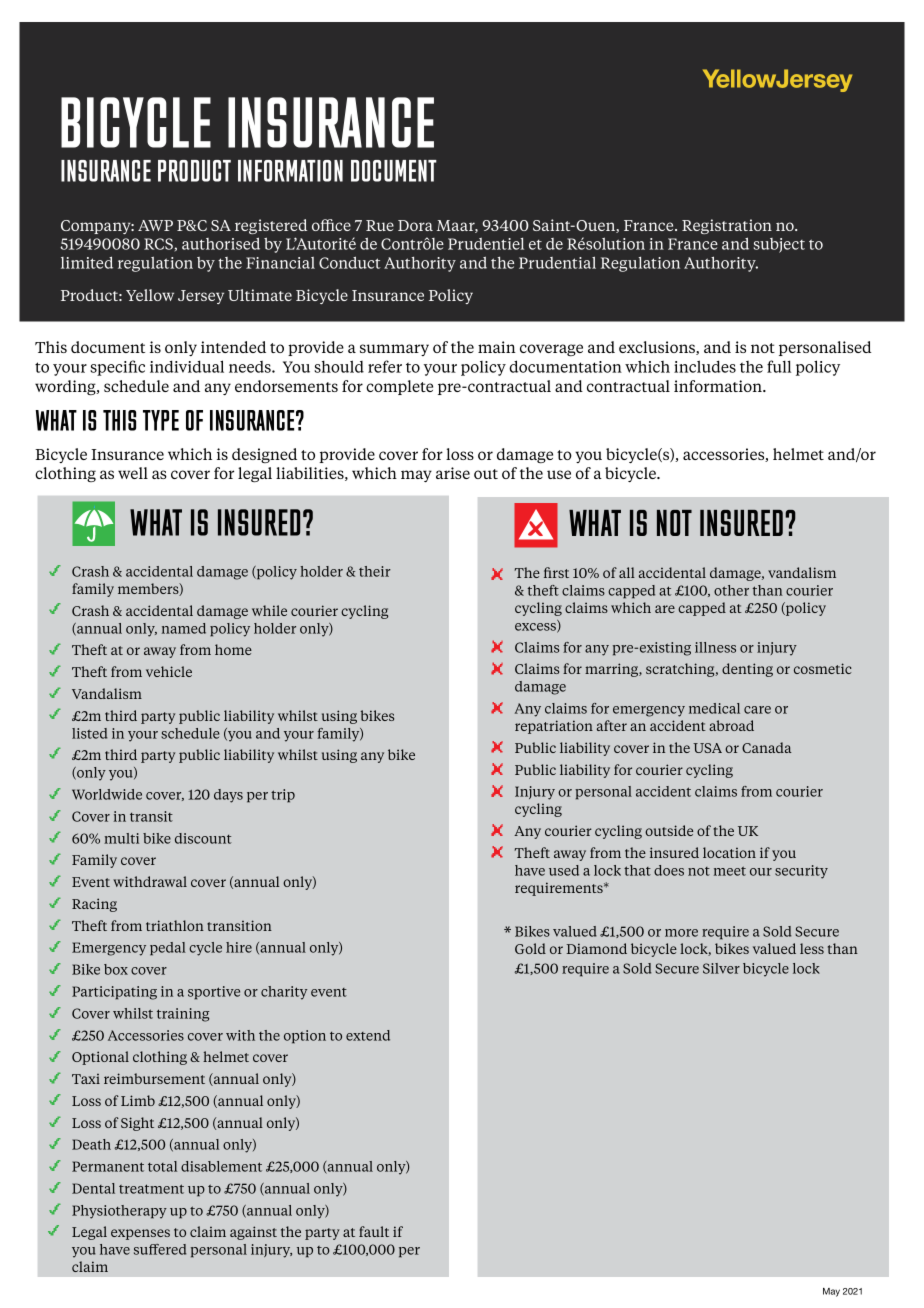  What do you see at coordinates (415, 225) in the screenshot?
I see `Dora` at bounding box center [415, 225].
